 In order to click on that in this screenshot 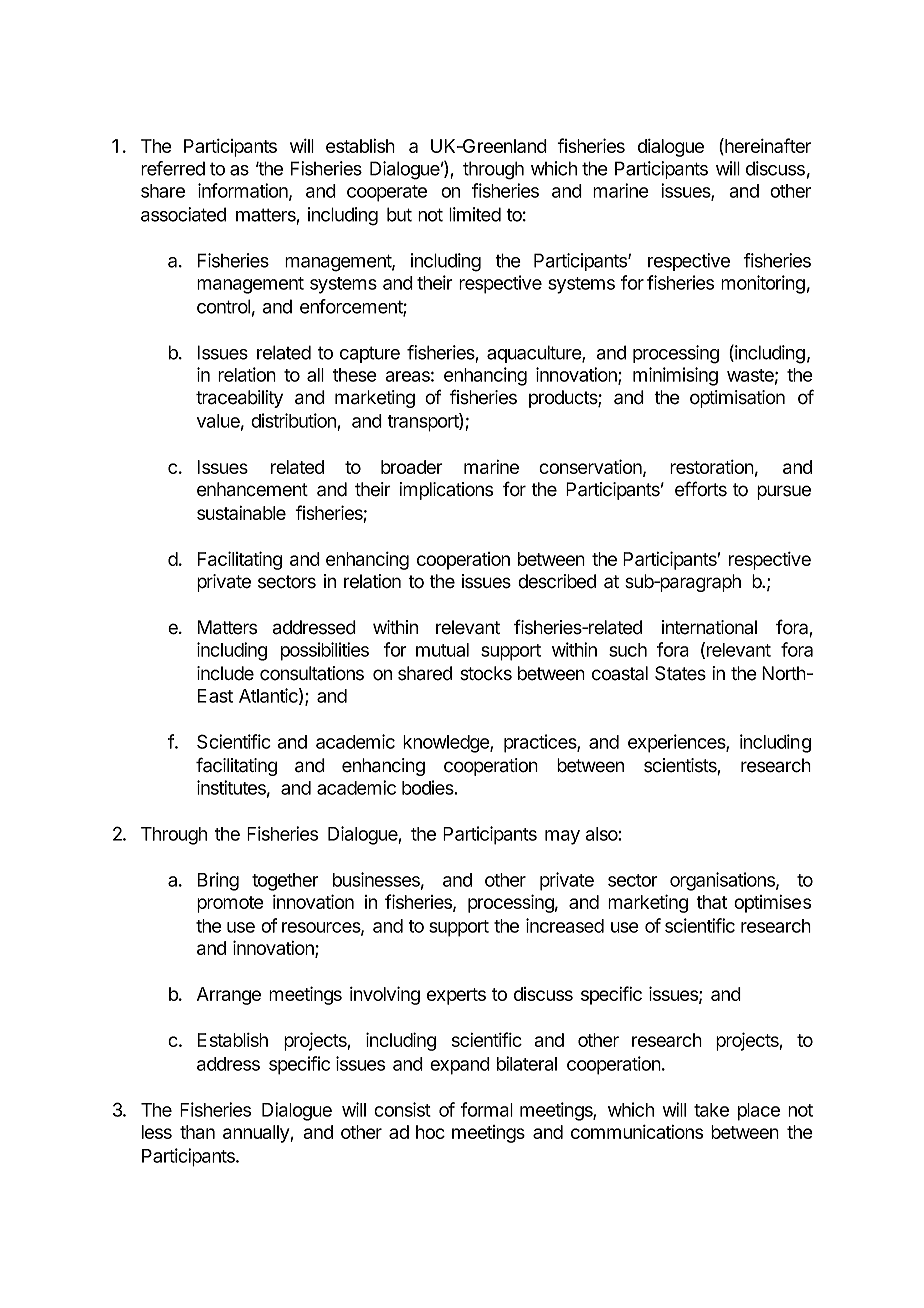, I will do `click(711, 902)`.
